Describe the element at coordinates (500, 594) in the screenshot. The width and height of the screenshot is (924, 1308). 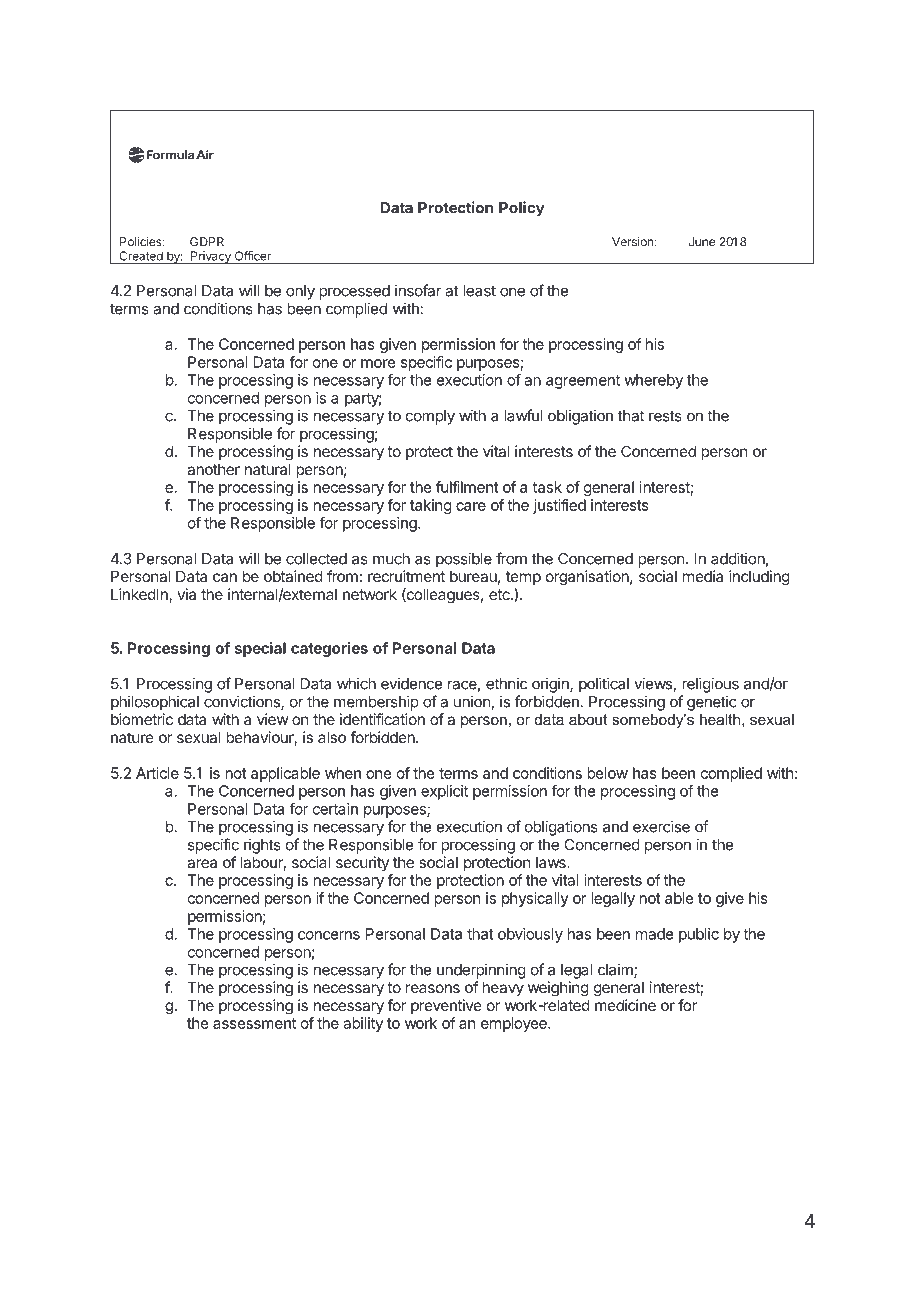
I see `etc` at that location.
